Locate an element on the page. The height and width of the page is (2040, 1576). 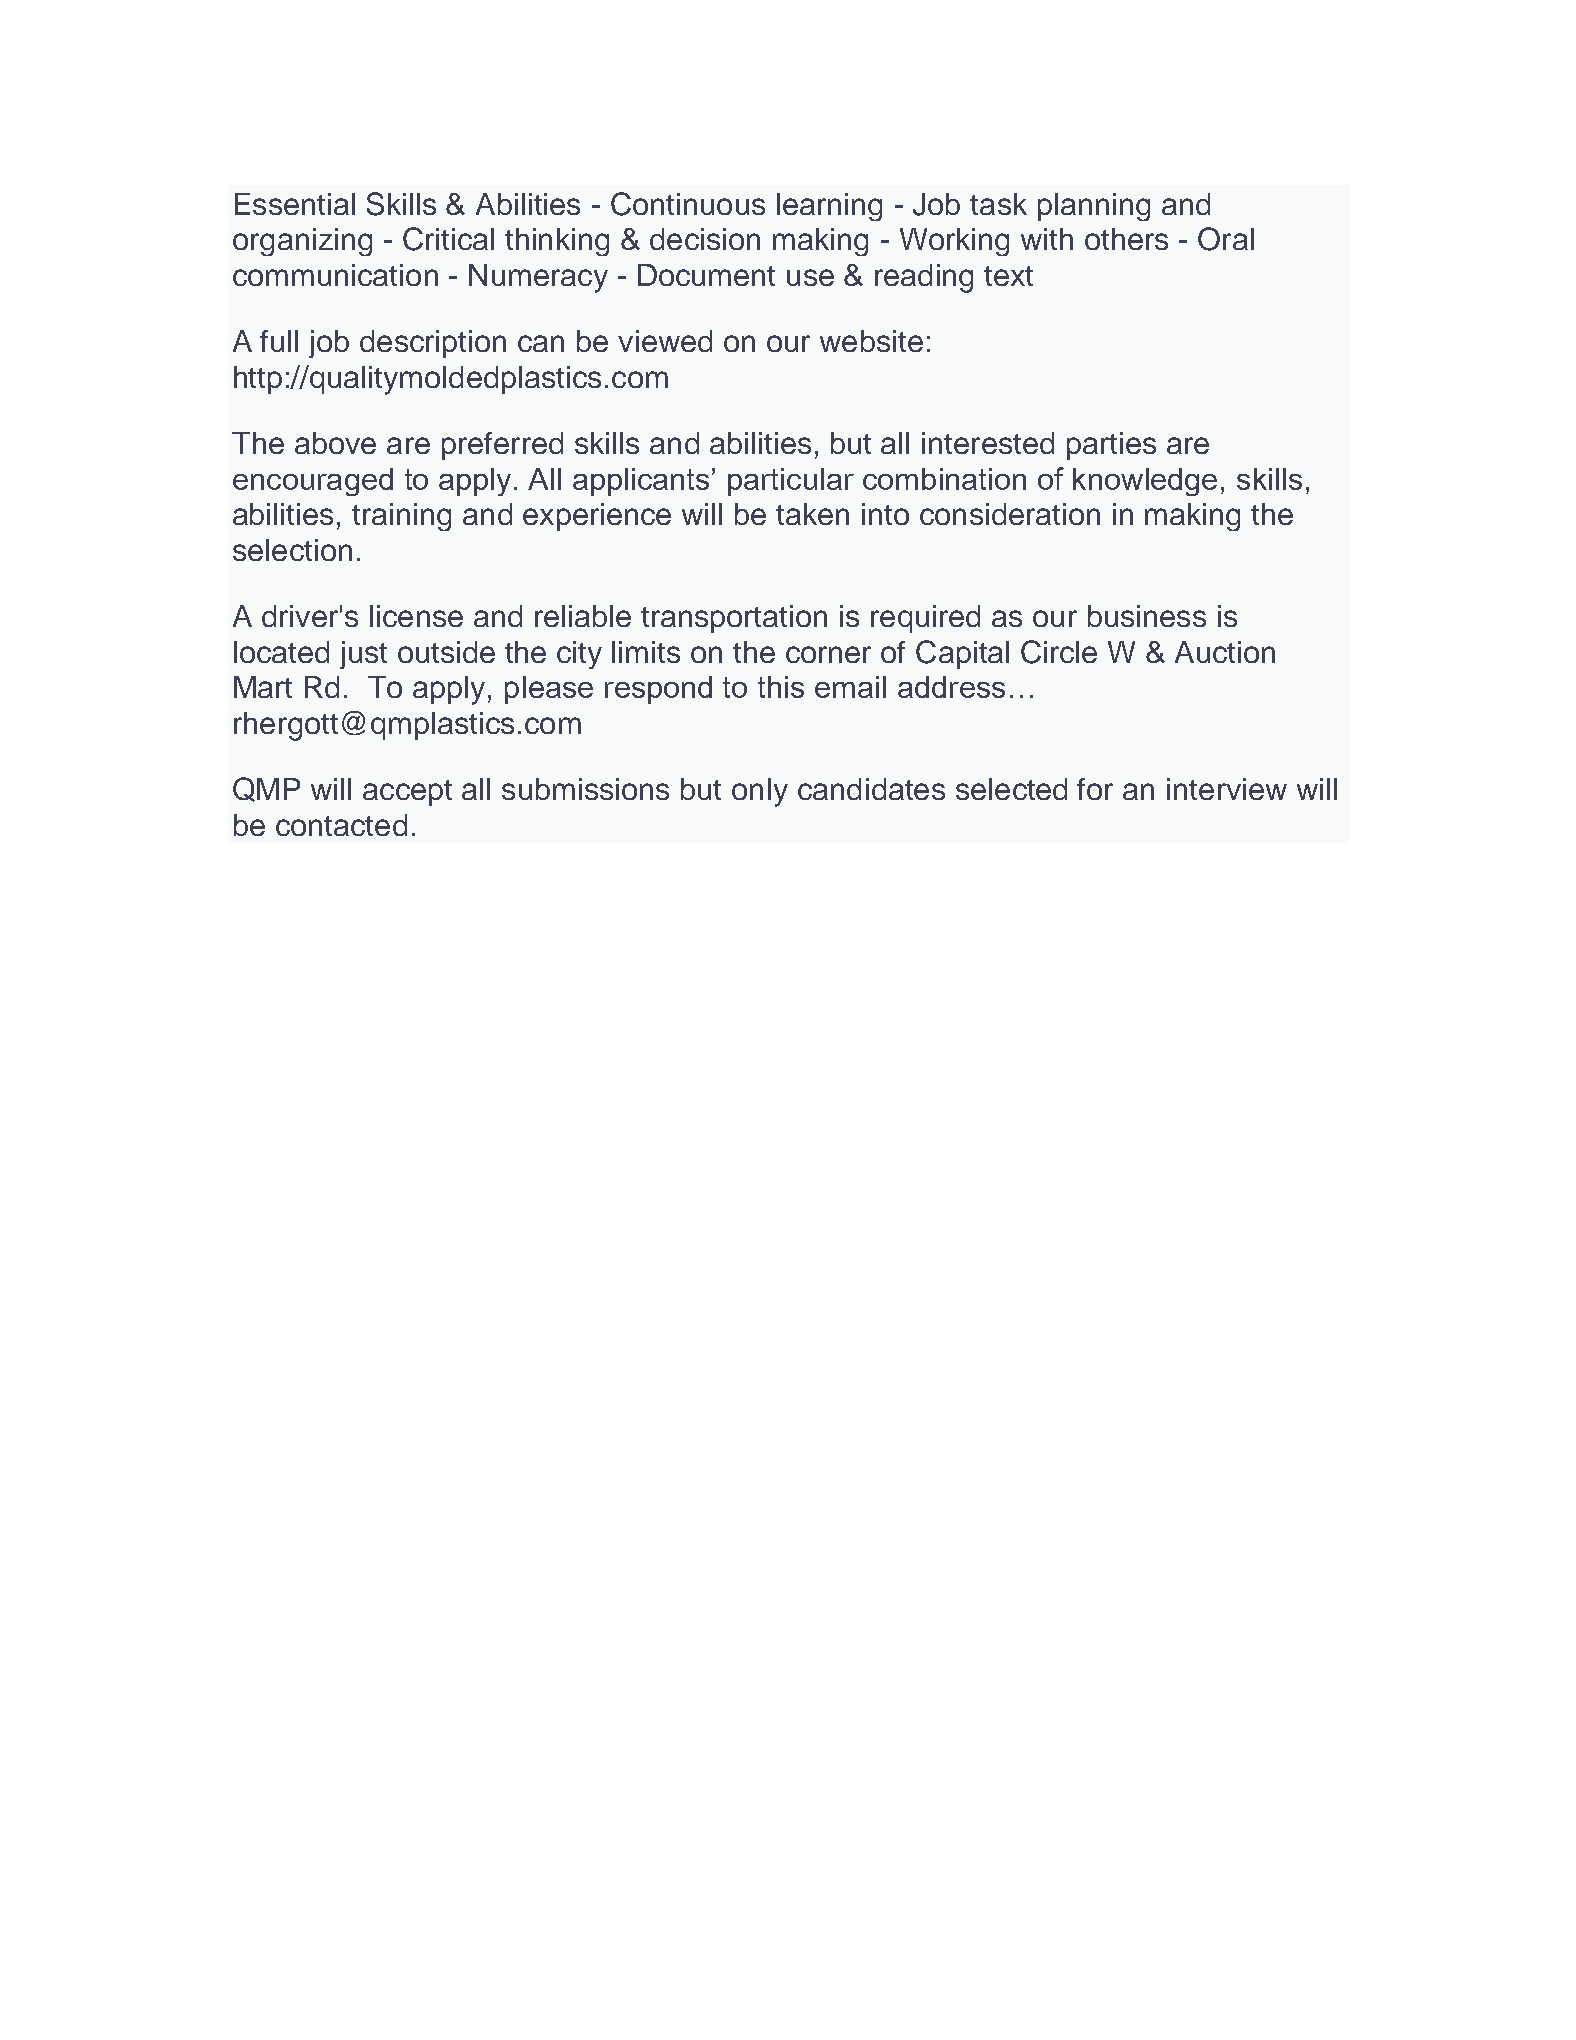
planning is located at coordinates (1094, 207).
